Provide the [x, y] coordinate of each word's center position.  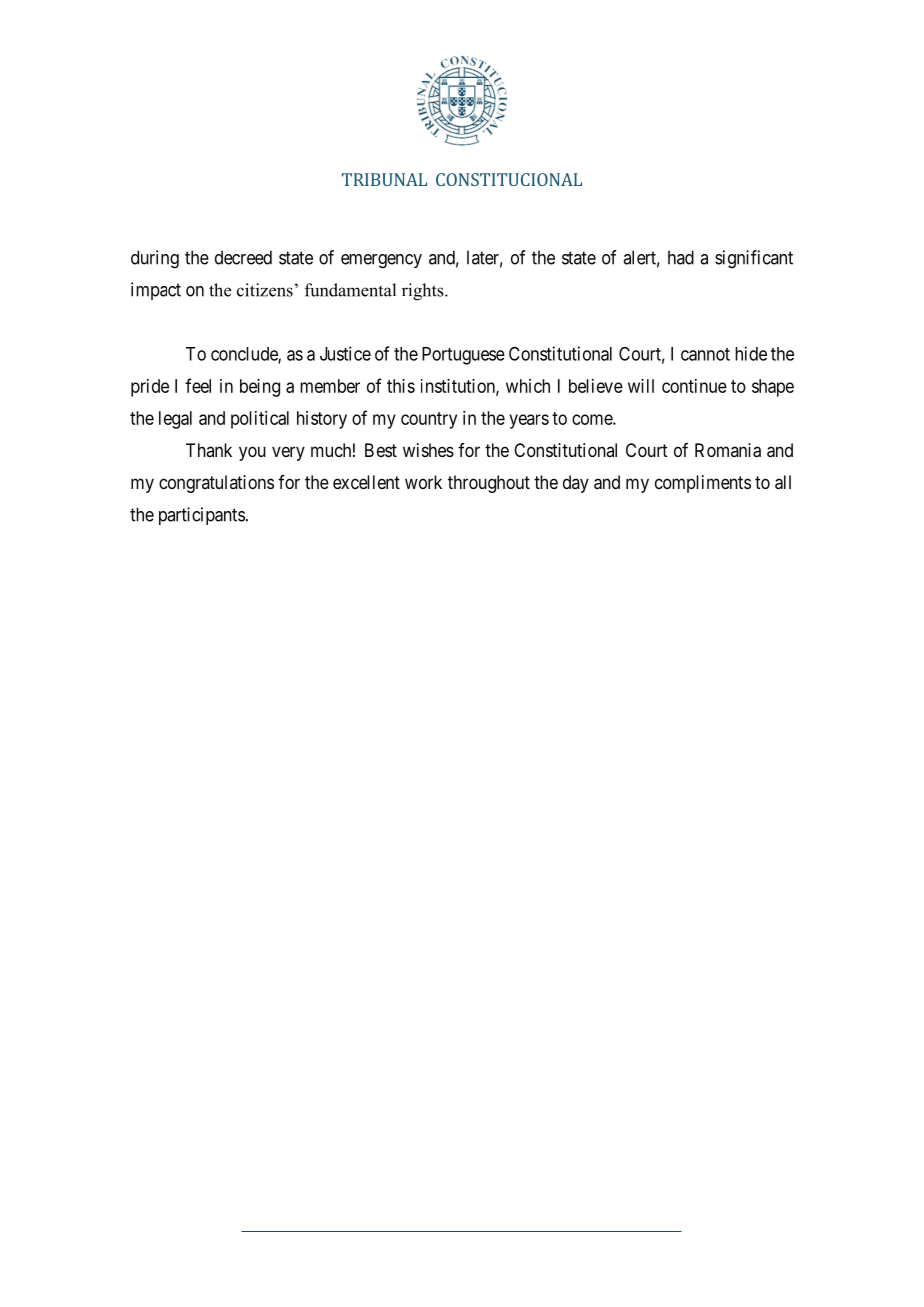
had [681, 257]
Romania [728, 450]
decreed [243, 257]
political [260, 420]
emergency [381, 261]
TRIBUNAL [384, 179]
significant [754, 259]
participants [202, 516]
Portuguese [463, 356]
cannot [705, 354]
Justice [345, 353]
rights [424, 292]
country [429, 420]
